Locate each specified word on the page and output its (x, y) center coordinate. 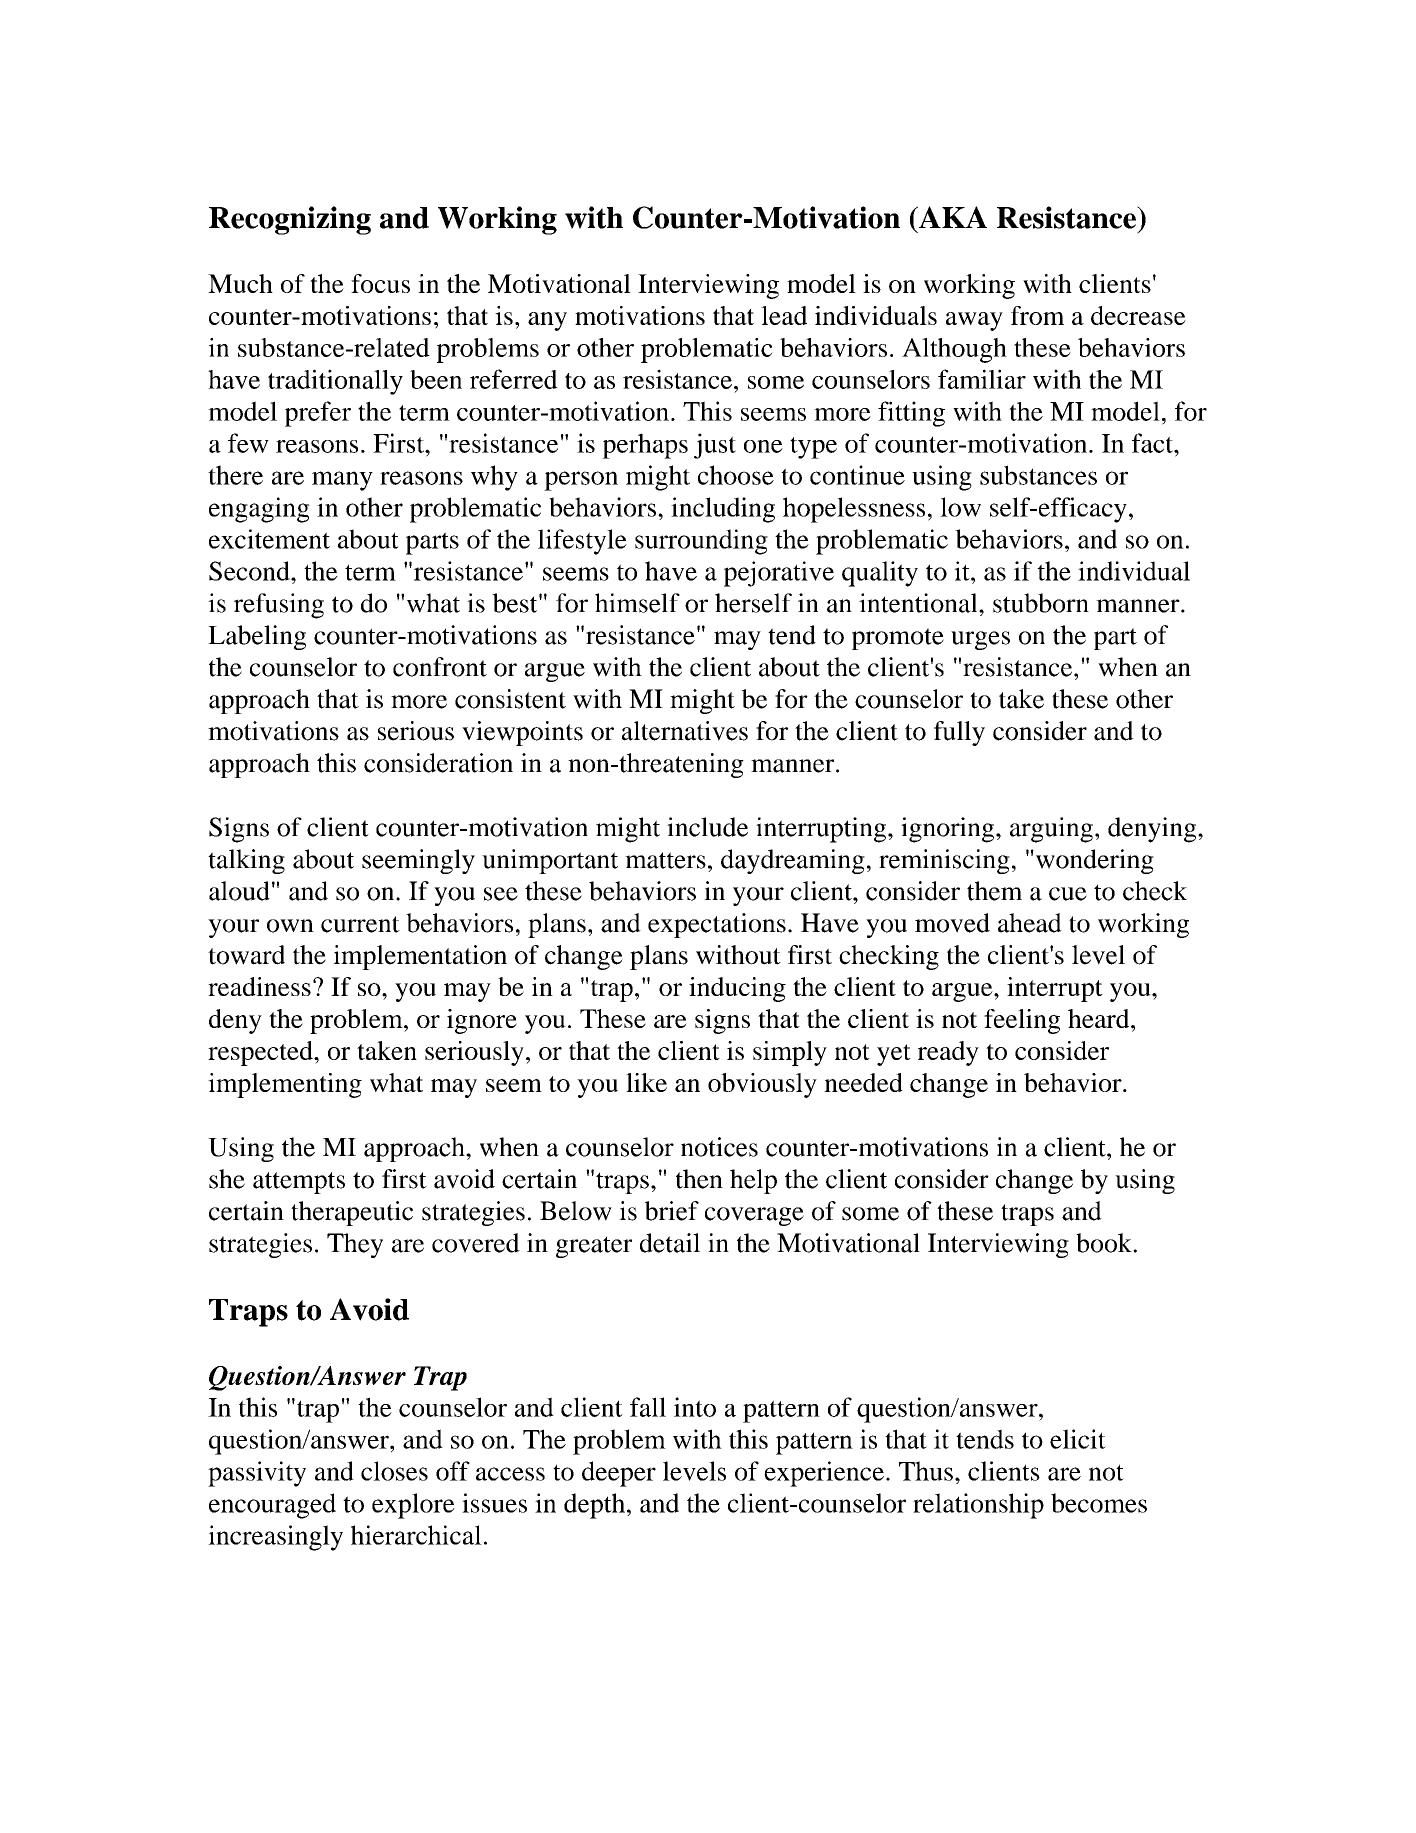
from (1037, 315)
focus (380, 283)
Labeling (257, 637)
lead (784, 315)
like (646, 1082)
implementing (285, 1085)
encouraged (272, 1506)
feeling (1022, 1021)
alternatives (685, 731)
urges (980, 640)
